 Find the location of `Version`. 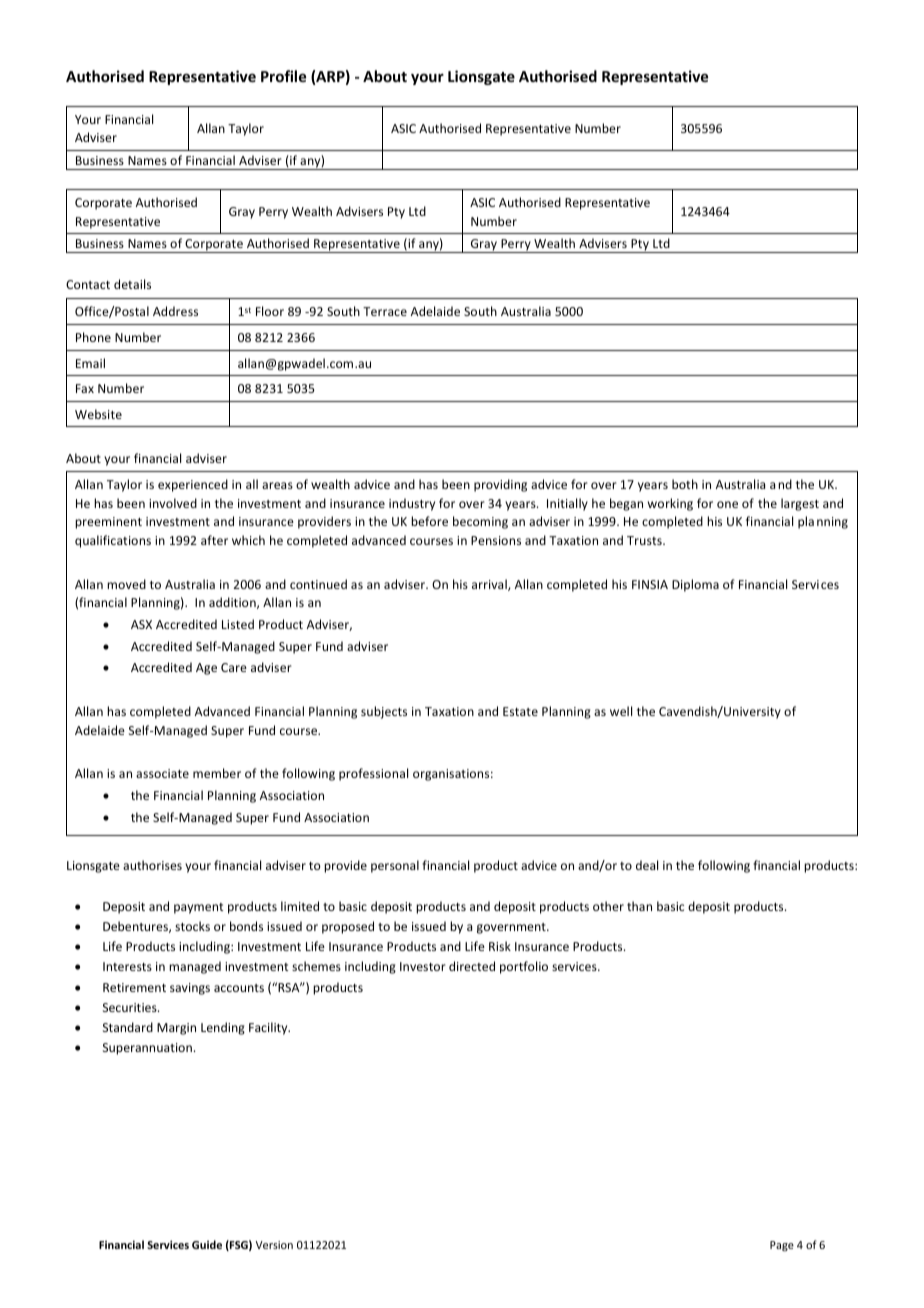

Version is located at coordinates (274, 1245).
